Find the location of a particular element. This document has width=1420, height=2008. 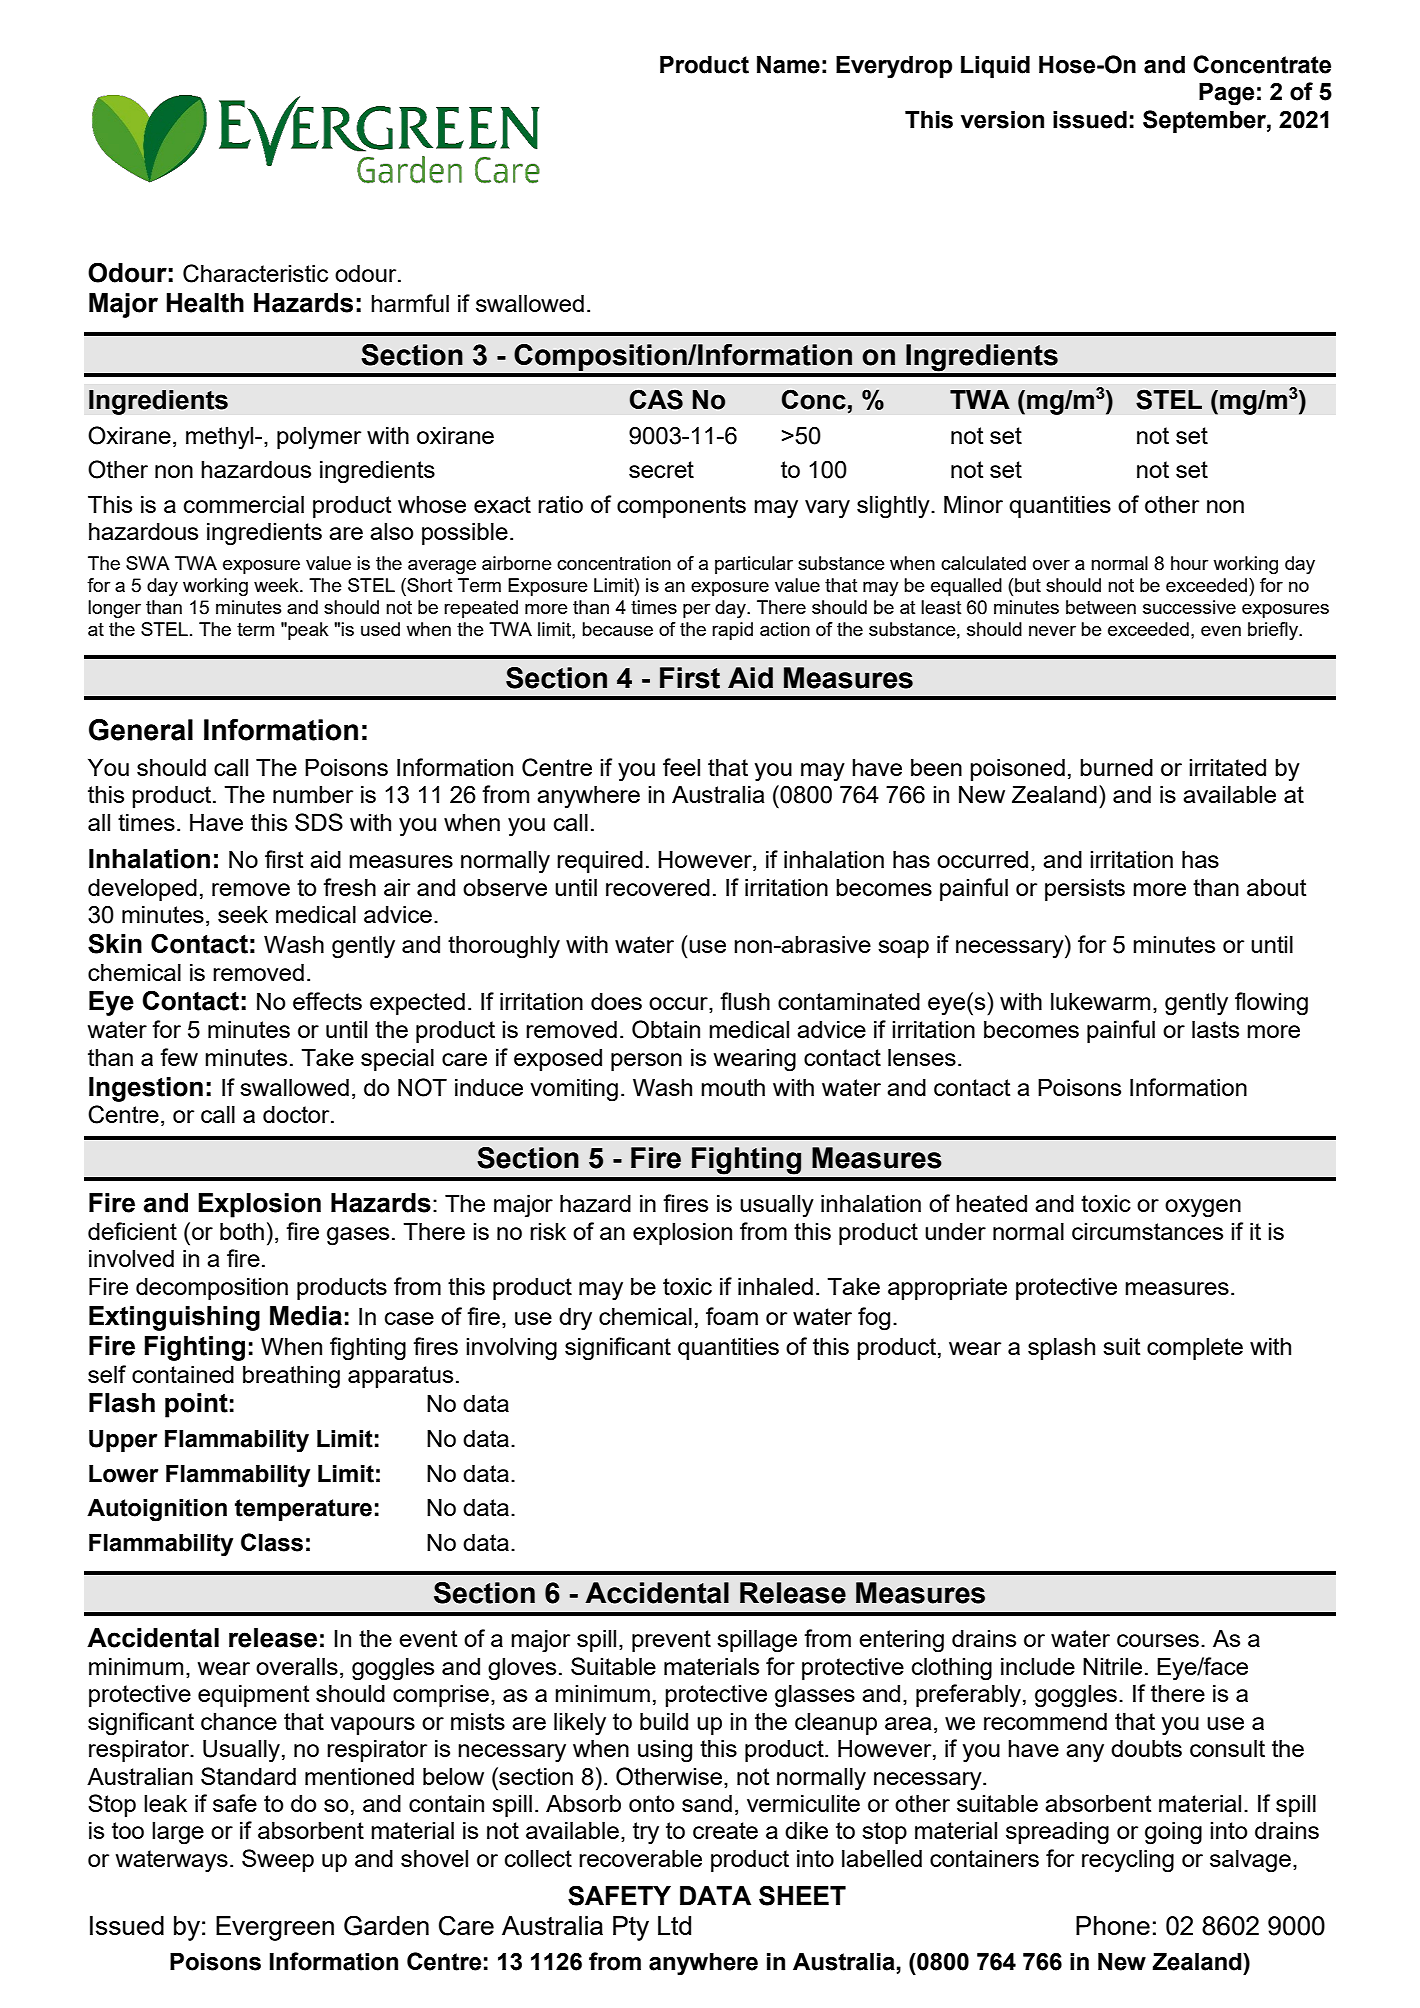

lukewarm is located at coordinates (1100, 1001).
